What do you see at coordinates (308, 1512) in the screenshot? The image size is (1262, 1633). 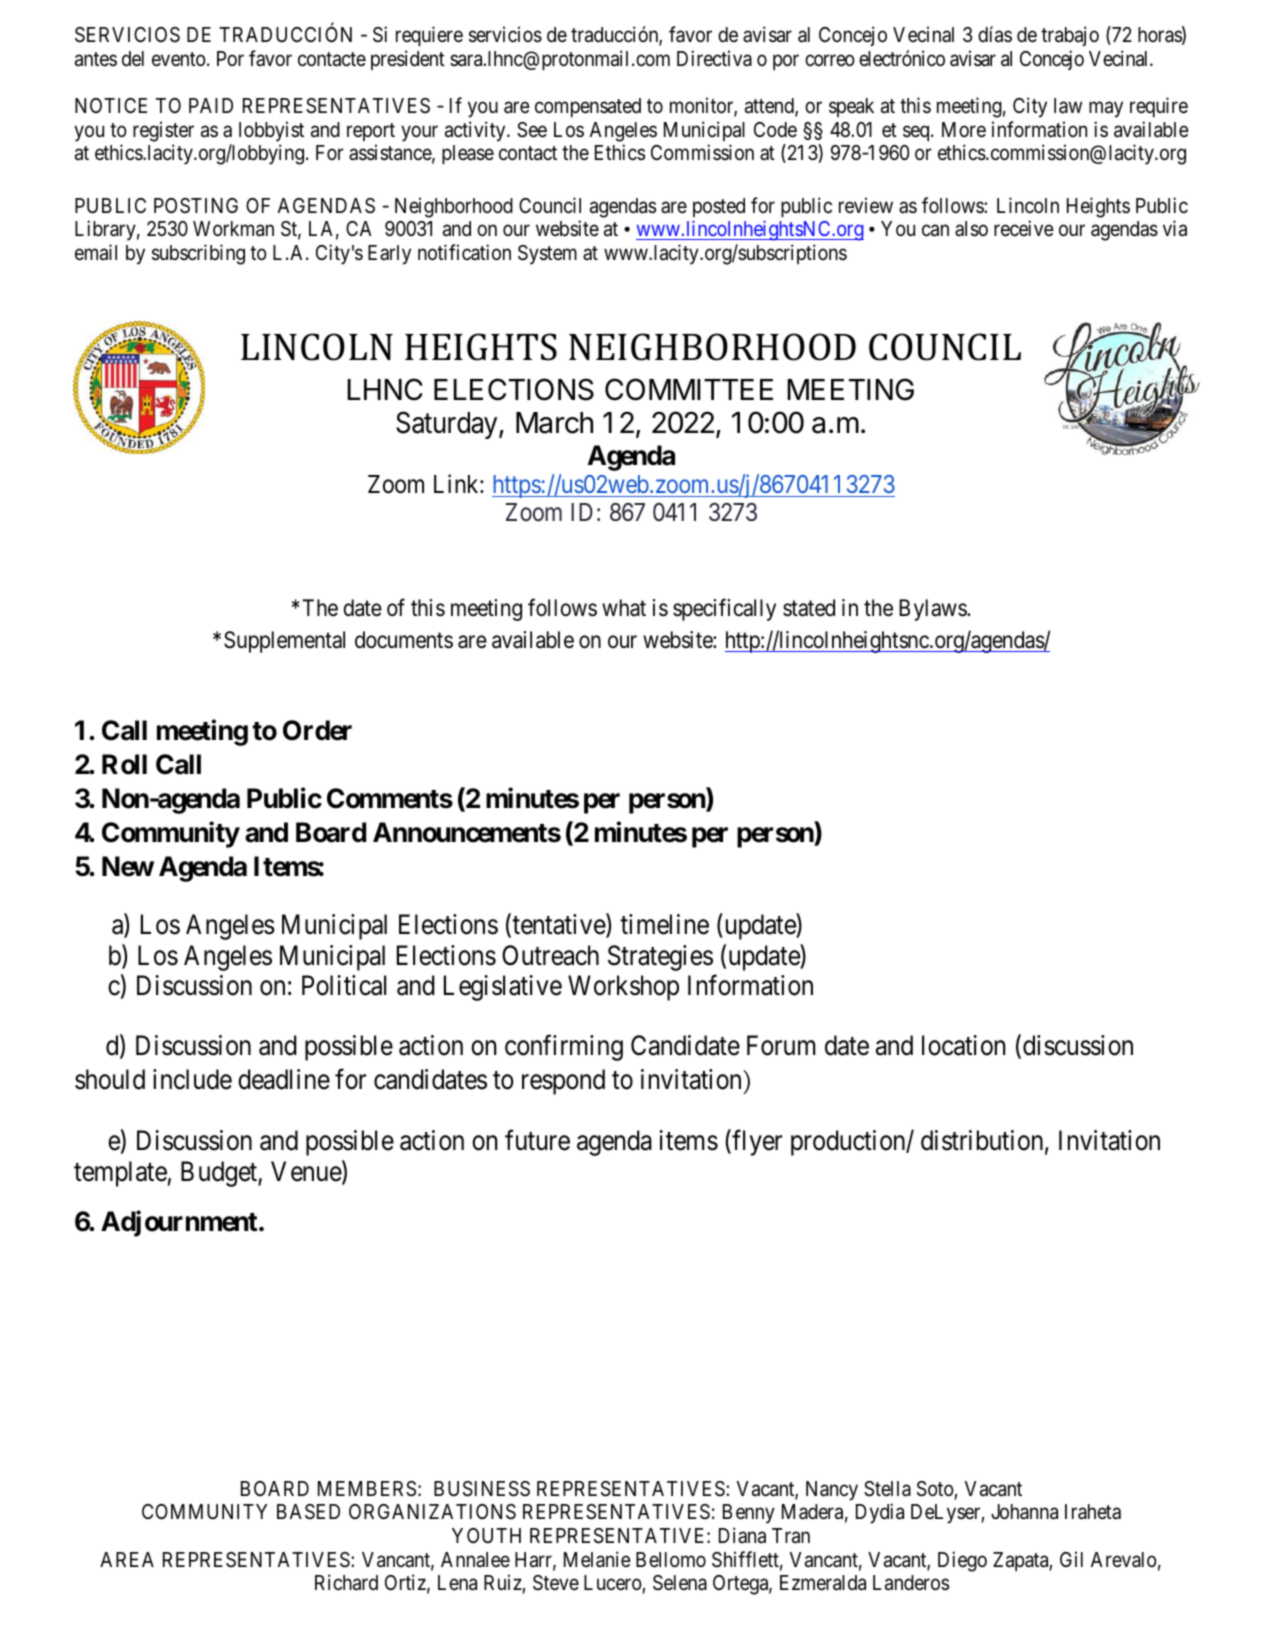 I see `BASED` at bounding box center [308, 1512].
